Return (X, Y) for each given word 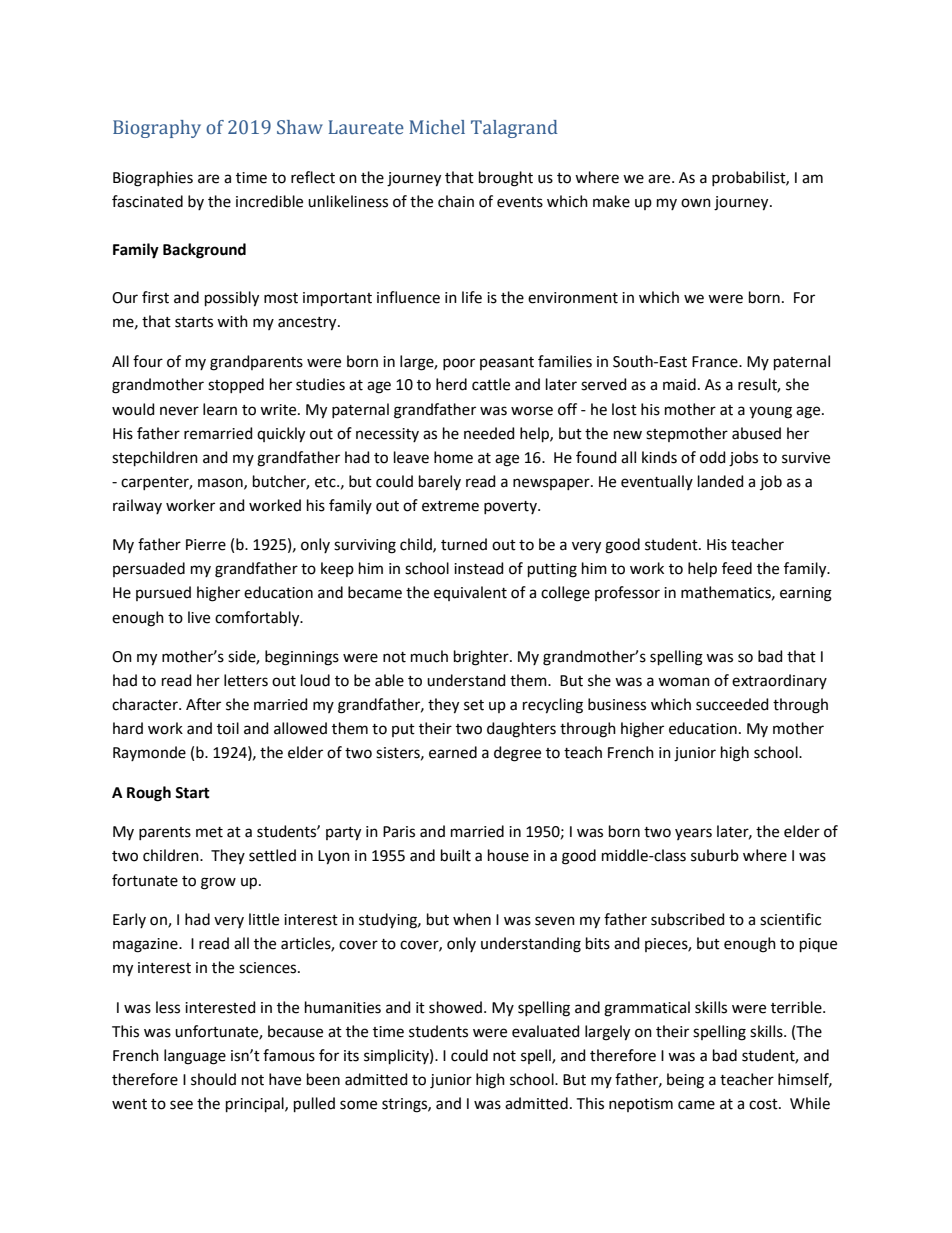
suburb (715, 855)
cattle (491, 384)
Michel (437, 127)
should (213, 1079)
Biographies (153, 179)
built (456, 855)
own (696, 203)
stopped (236, 385)
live (199, 617)
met (209, 832)
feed (737, 568)
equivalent (470, 593)
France (716, 362)
